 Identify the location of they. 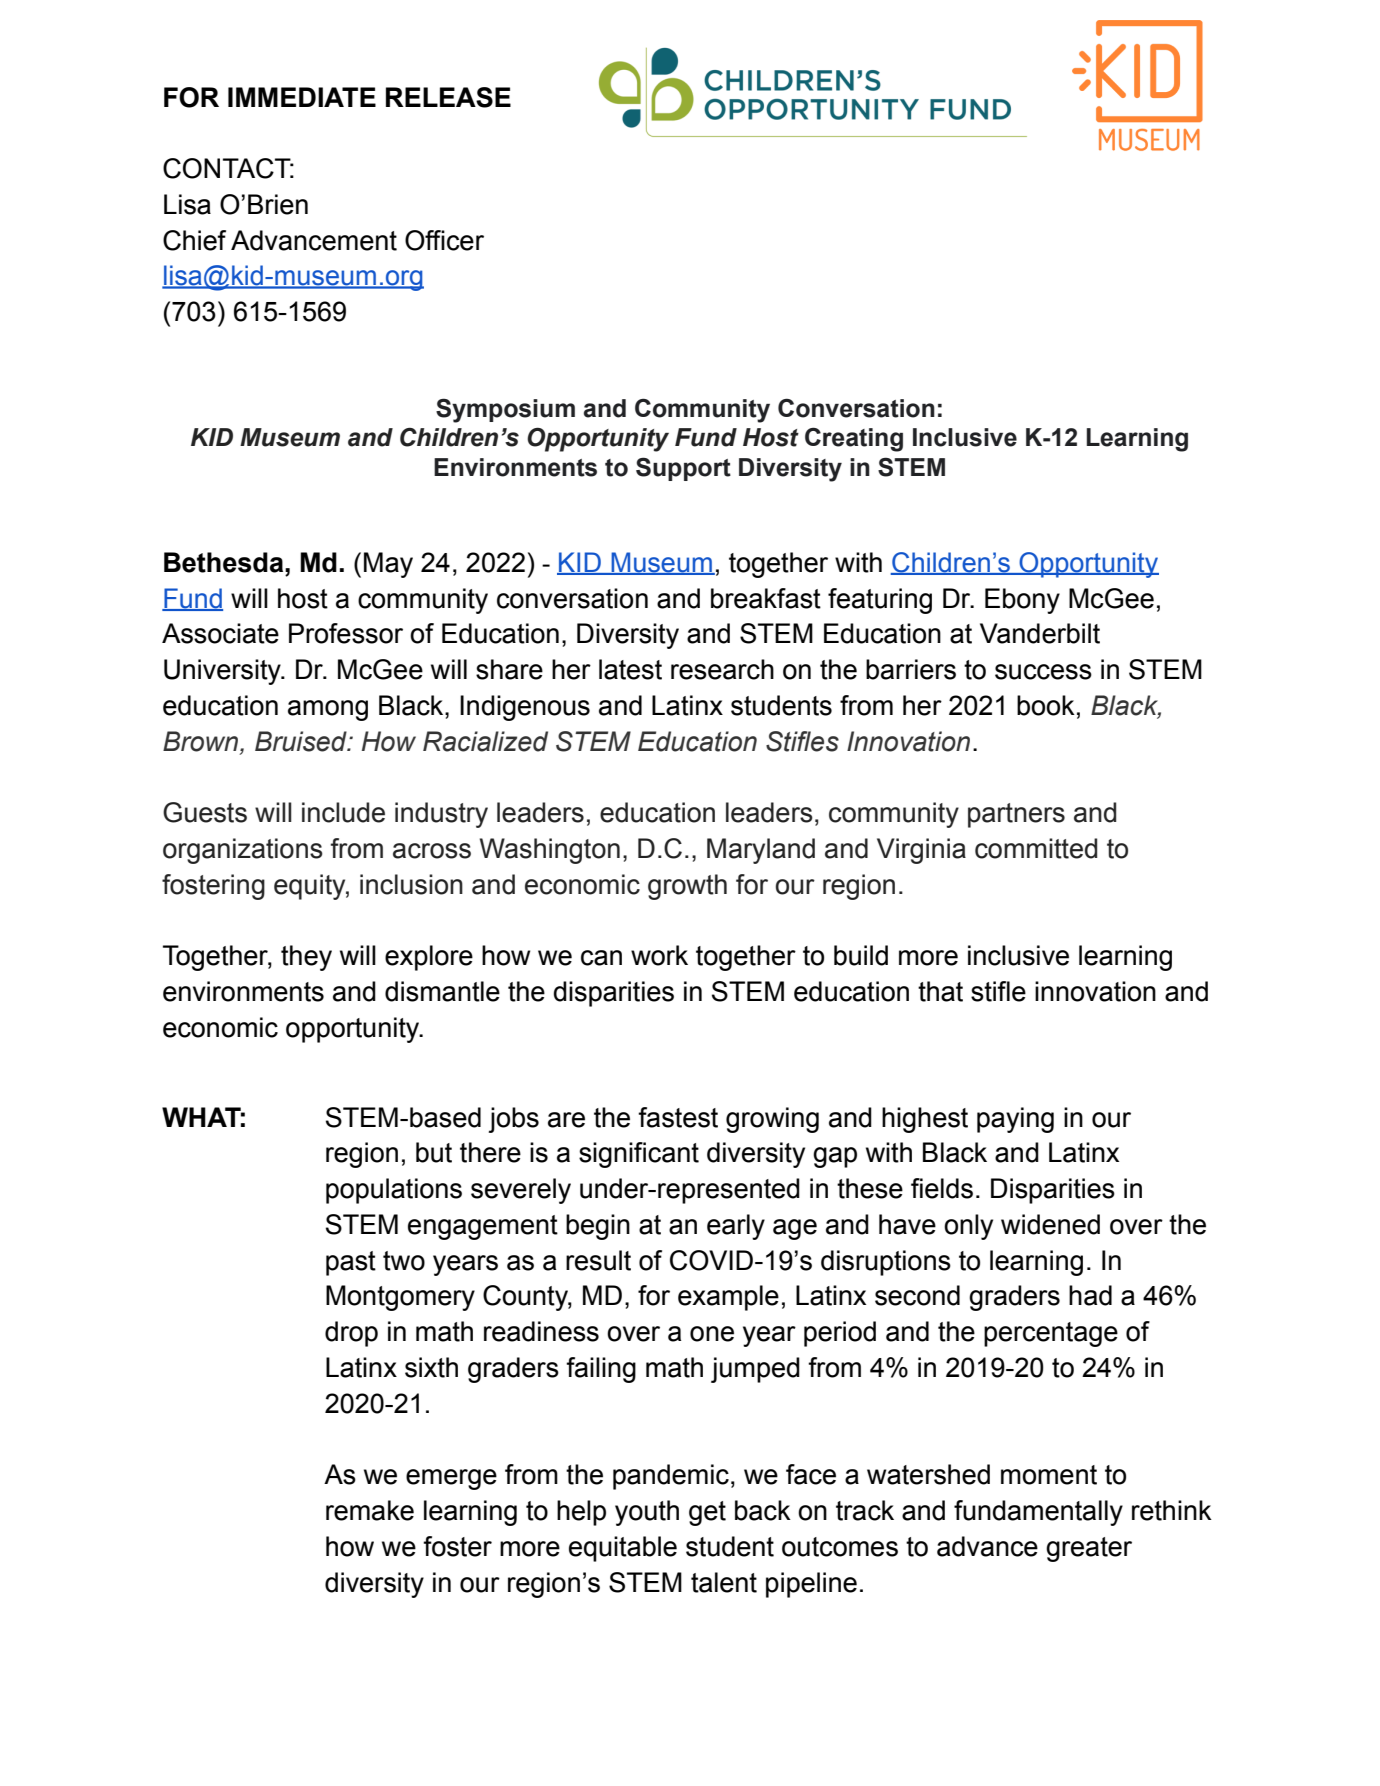
(306, 958).
